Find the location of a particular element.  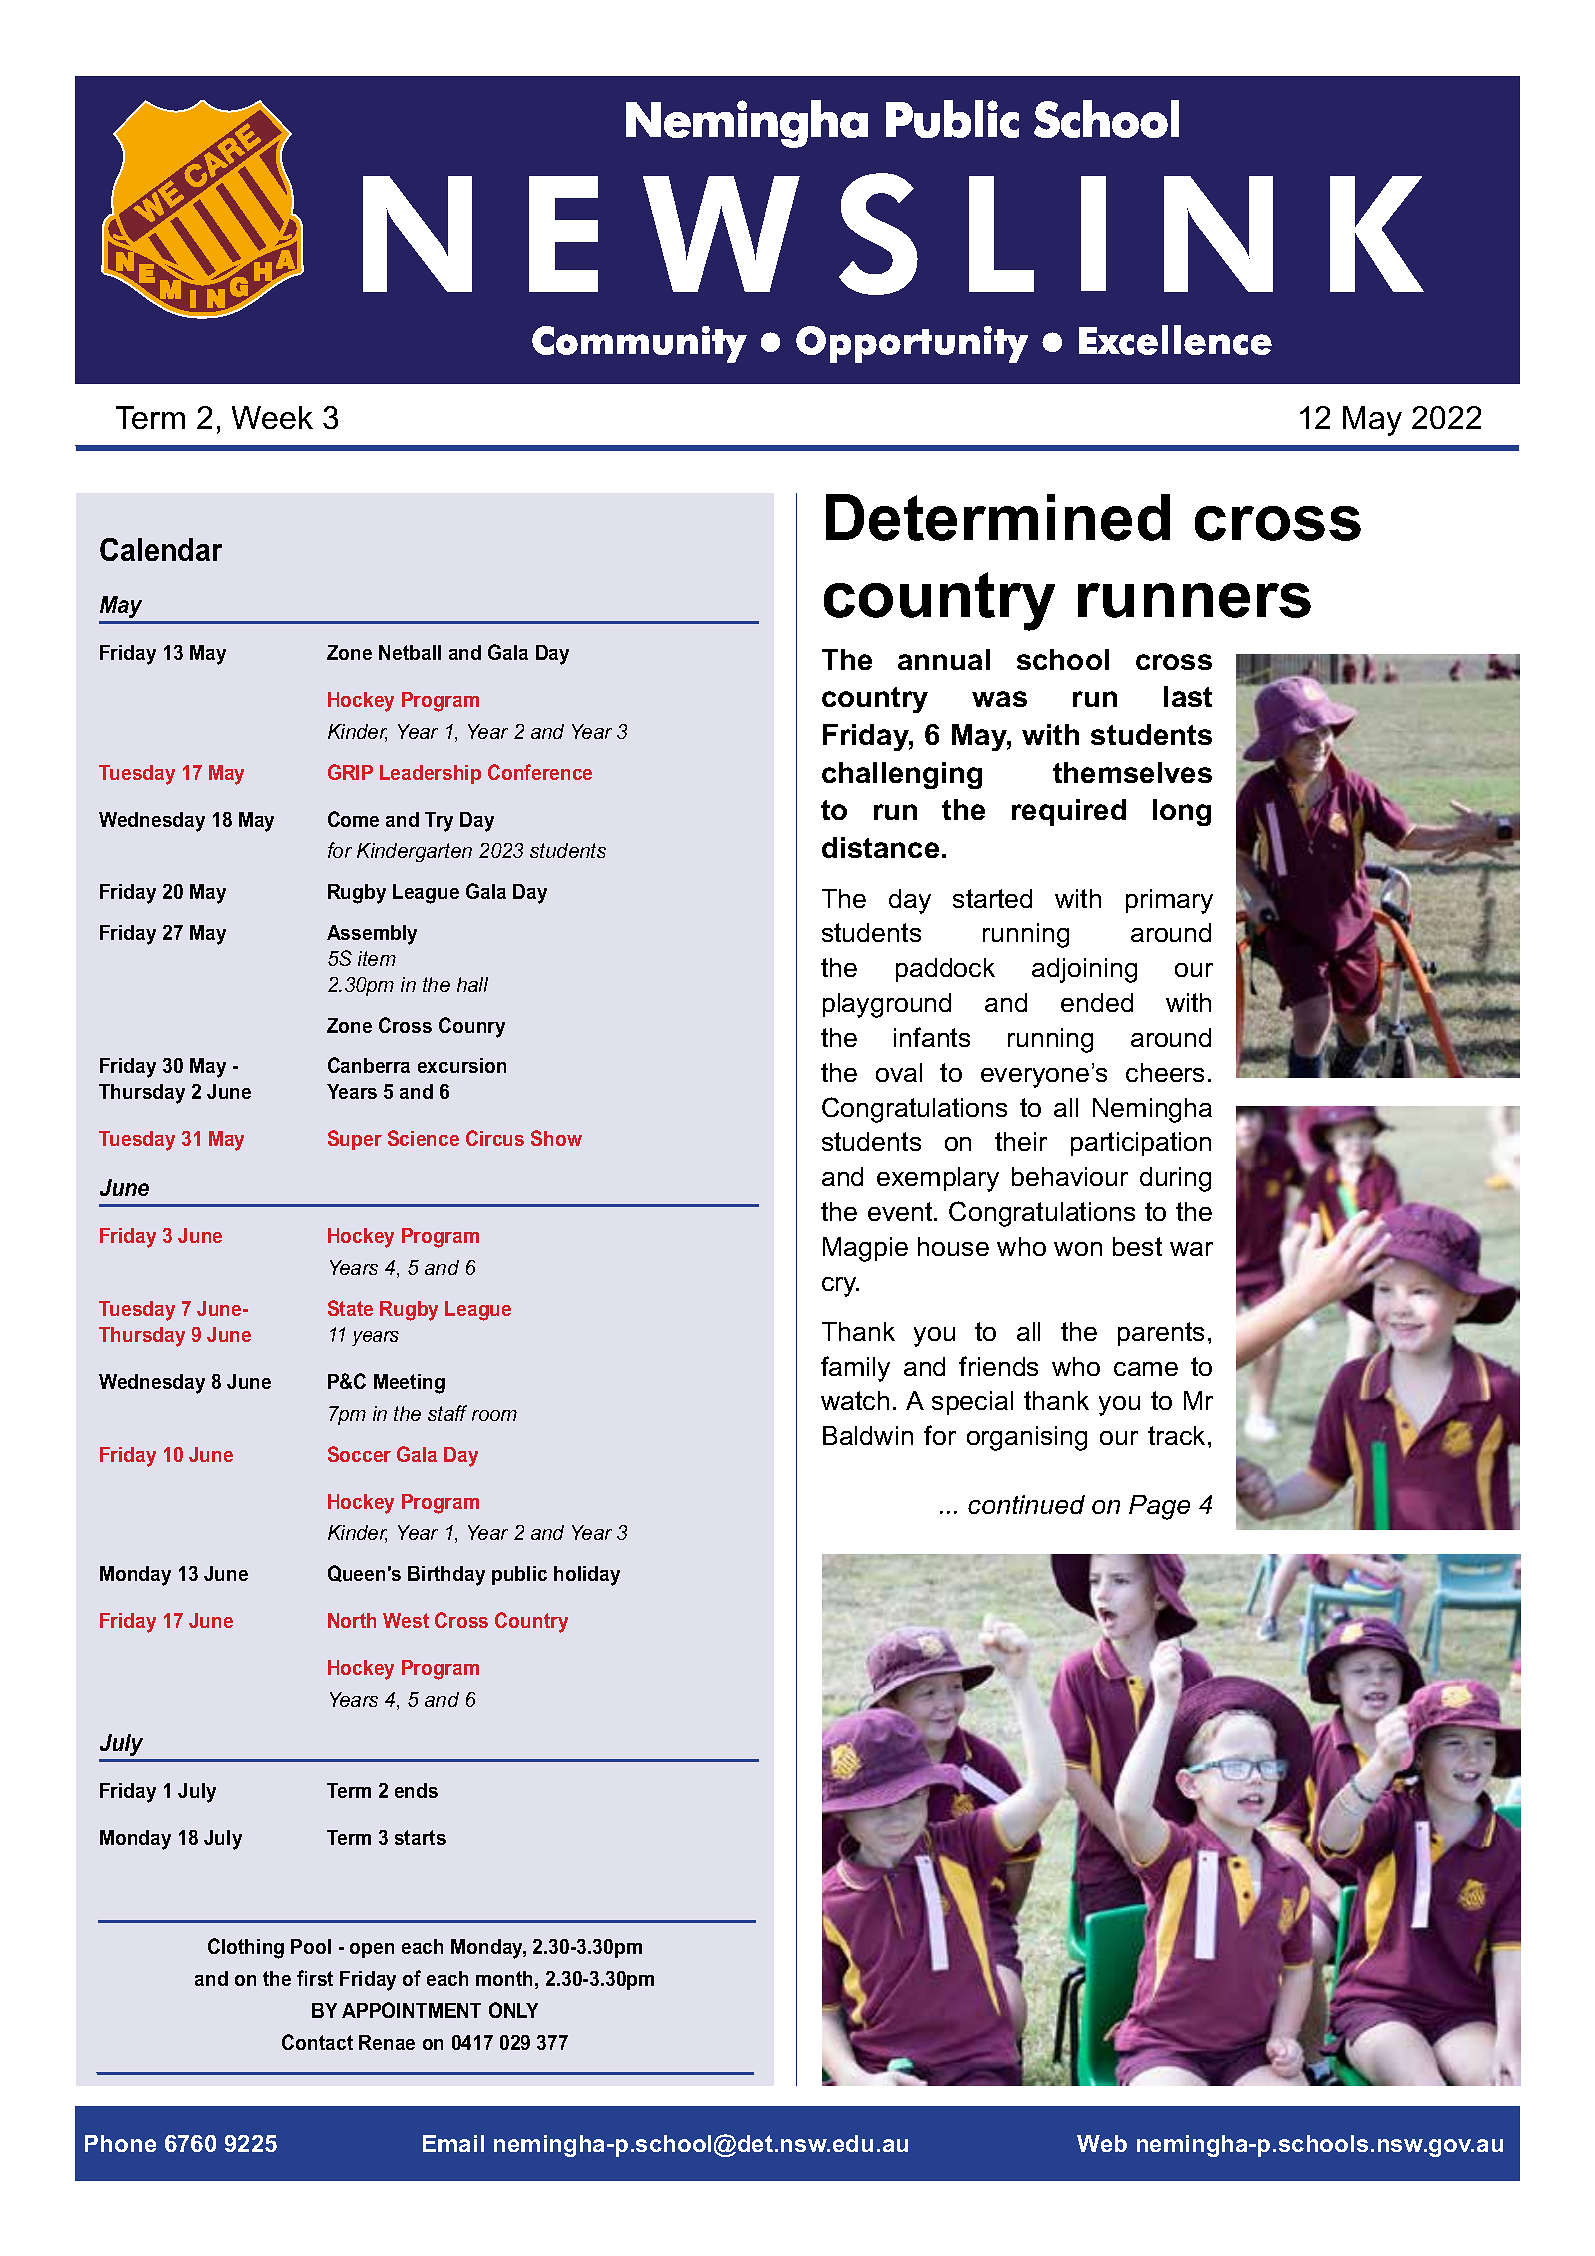

Netball is located at coordinates (410, 652).
